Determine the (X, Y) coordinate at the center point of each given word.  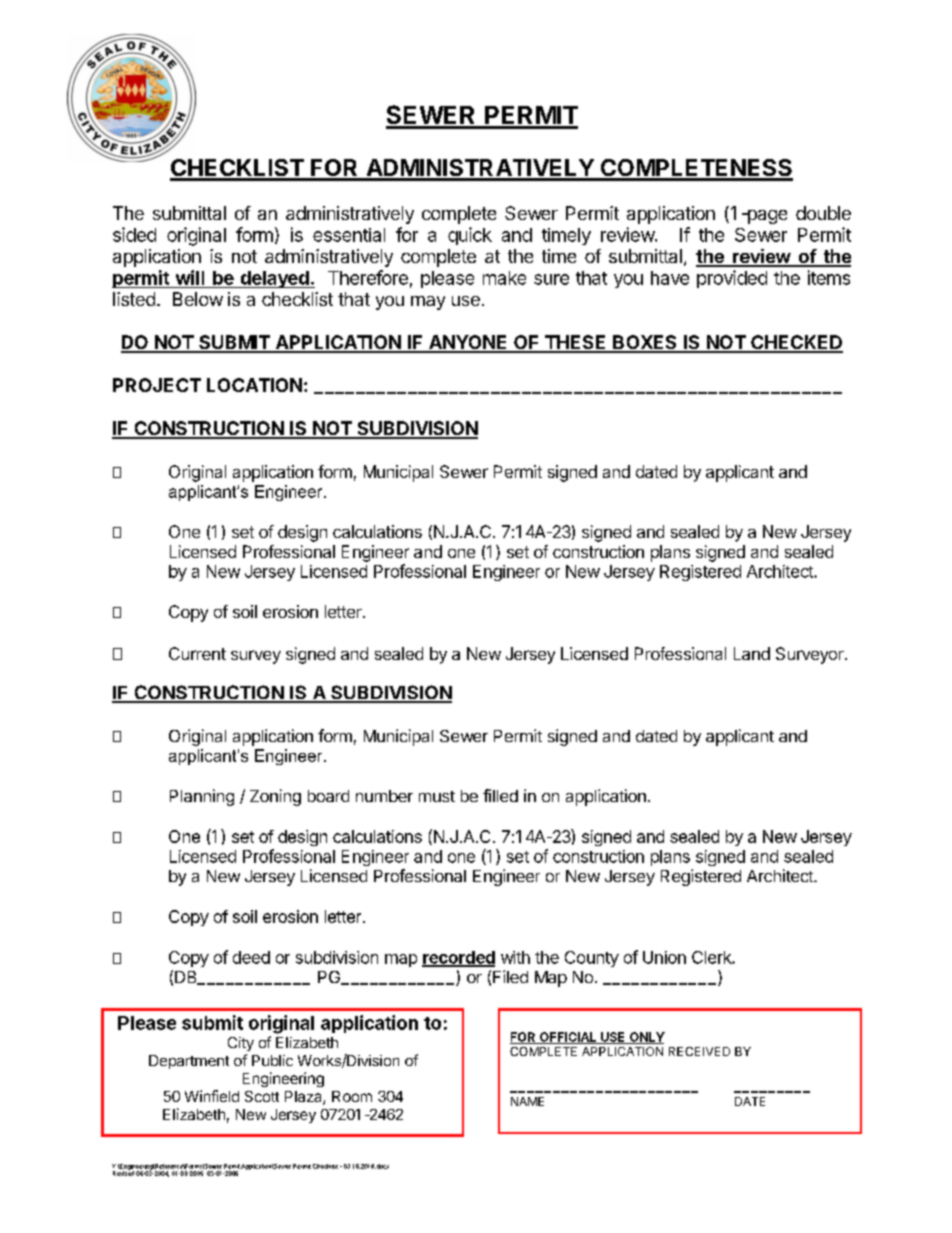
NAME (527, 1101)
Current (197, 653)
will (190, 277)
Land (752, 653)
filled (500, 795)
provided (732, 279)
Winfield (212, 1096)
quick (470, 236)
